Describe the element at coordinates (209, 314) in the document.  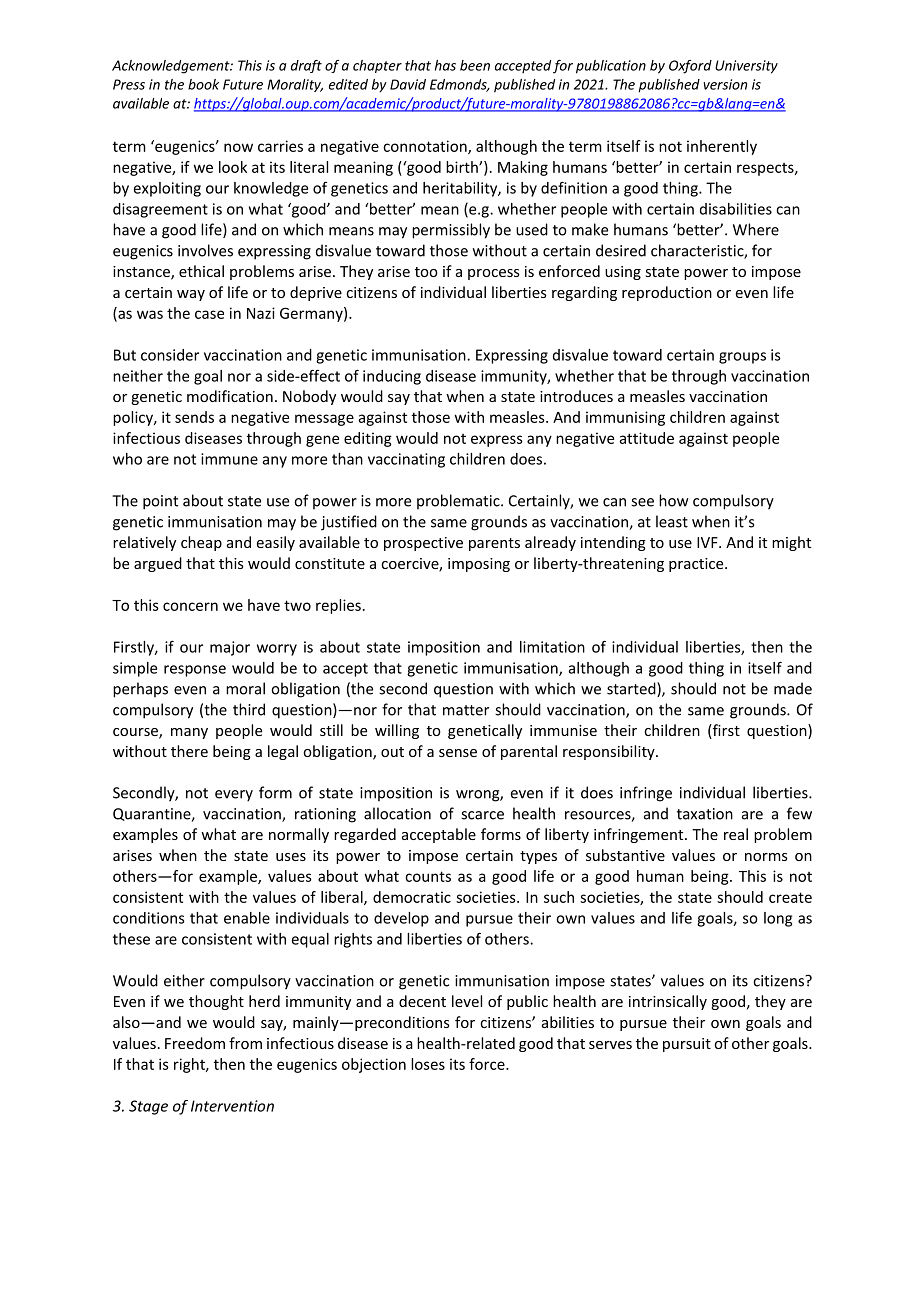
I see `case` at that location.
